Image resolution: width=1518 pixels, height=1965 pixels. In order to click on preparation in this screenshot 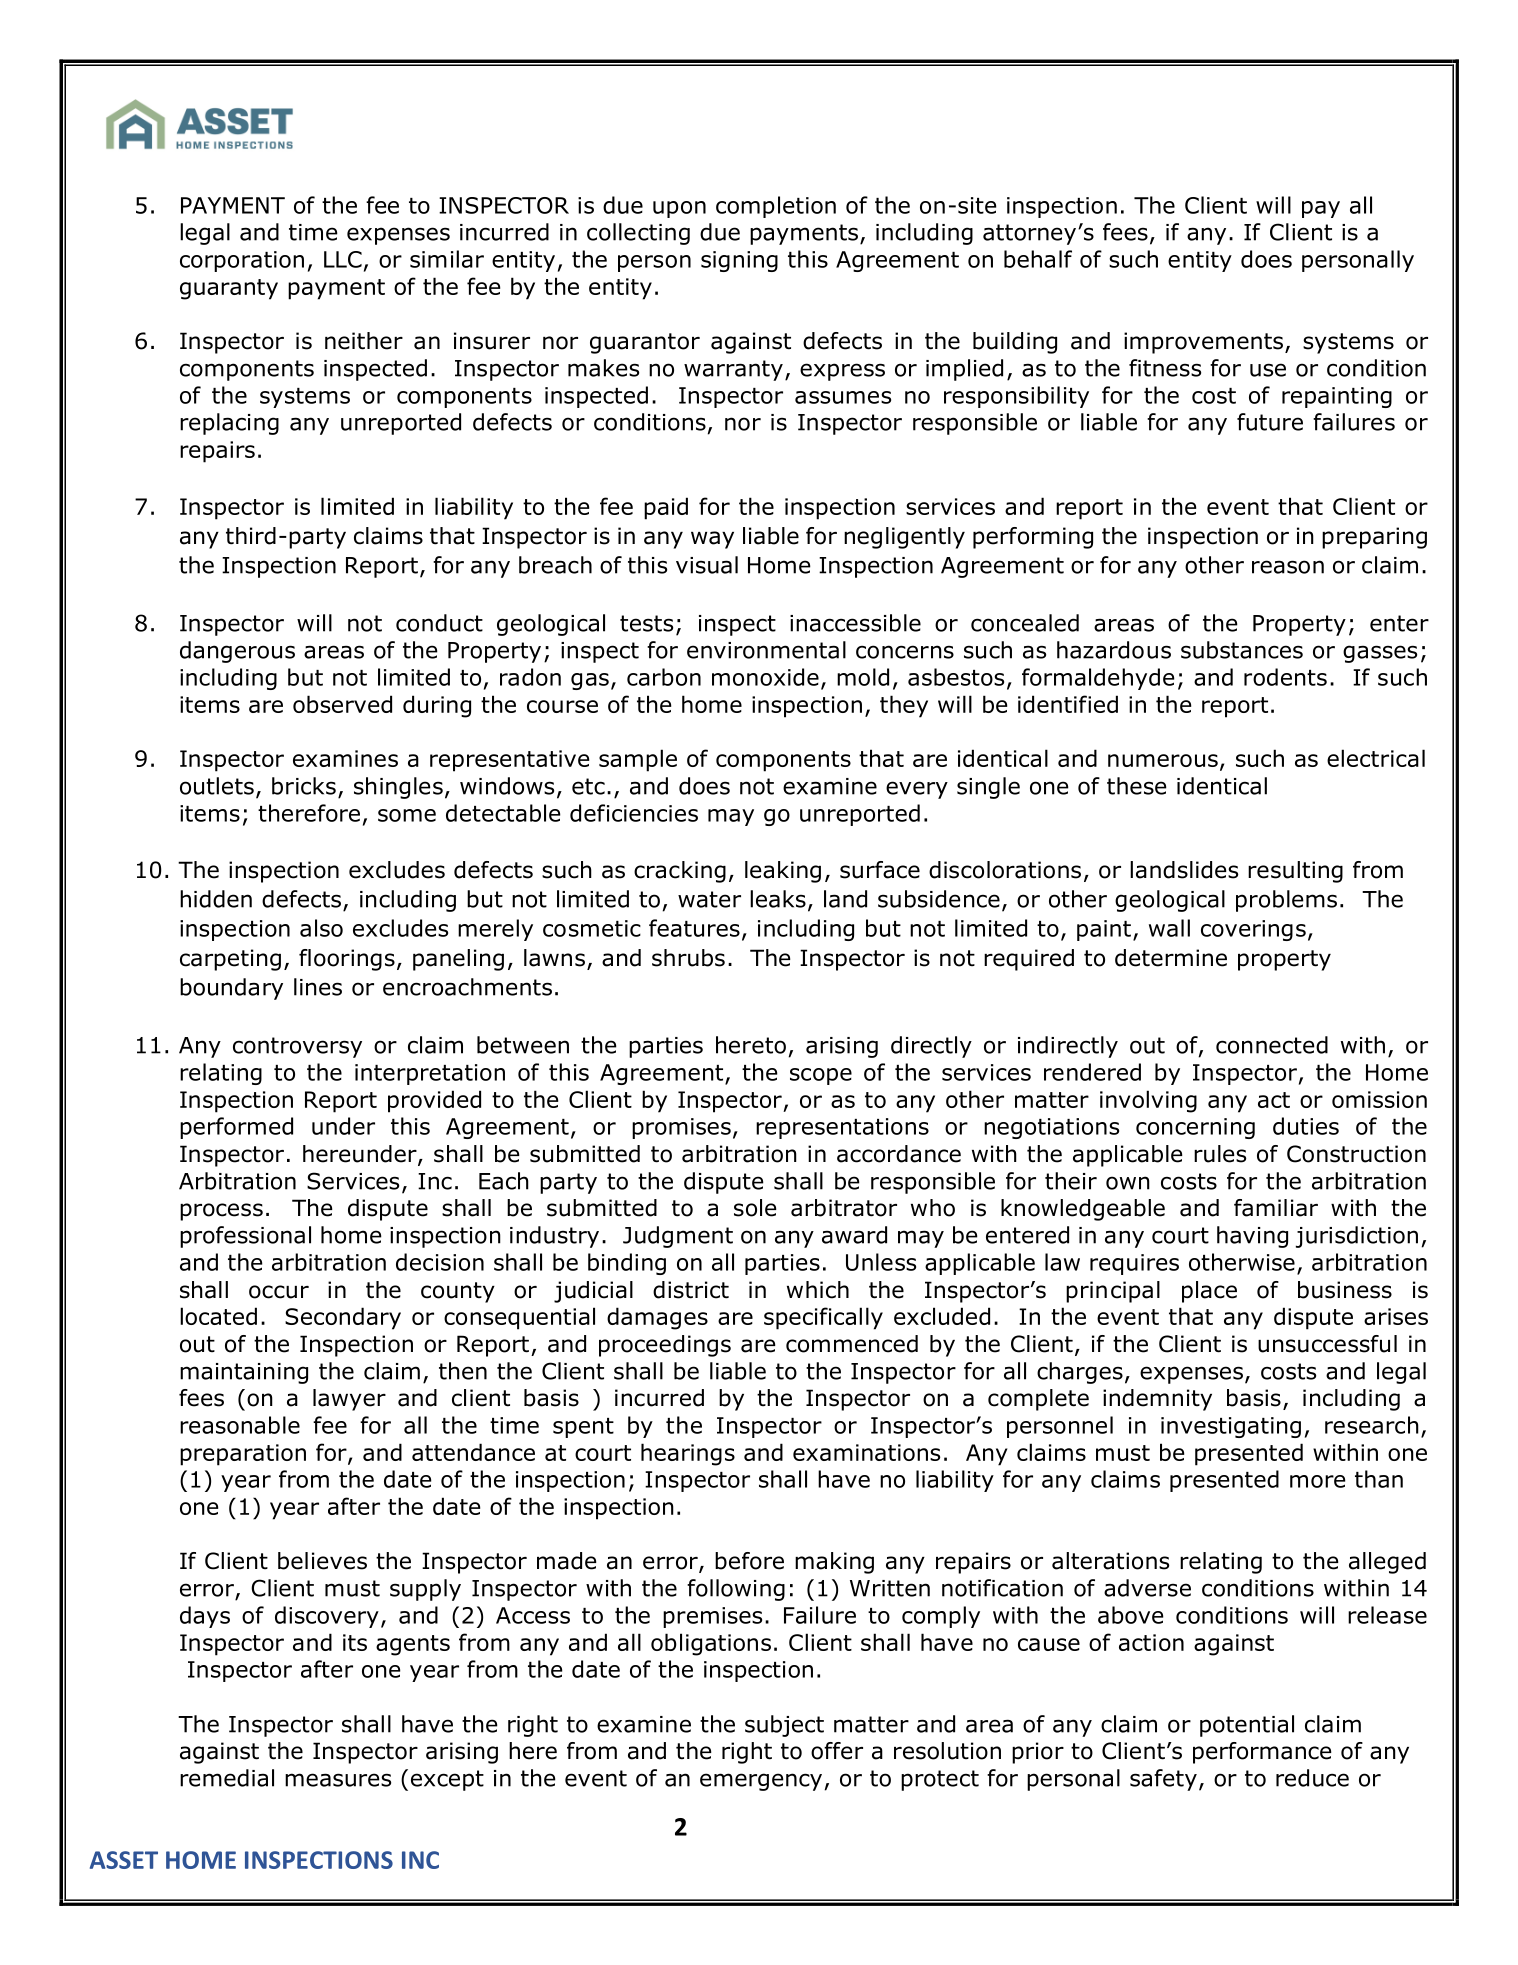, I will do `click(243, 1455)`.
